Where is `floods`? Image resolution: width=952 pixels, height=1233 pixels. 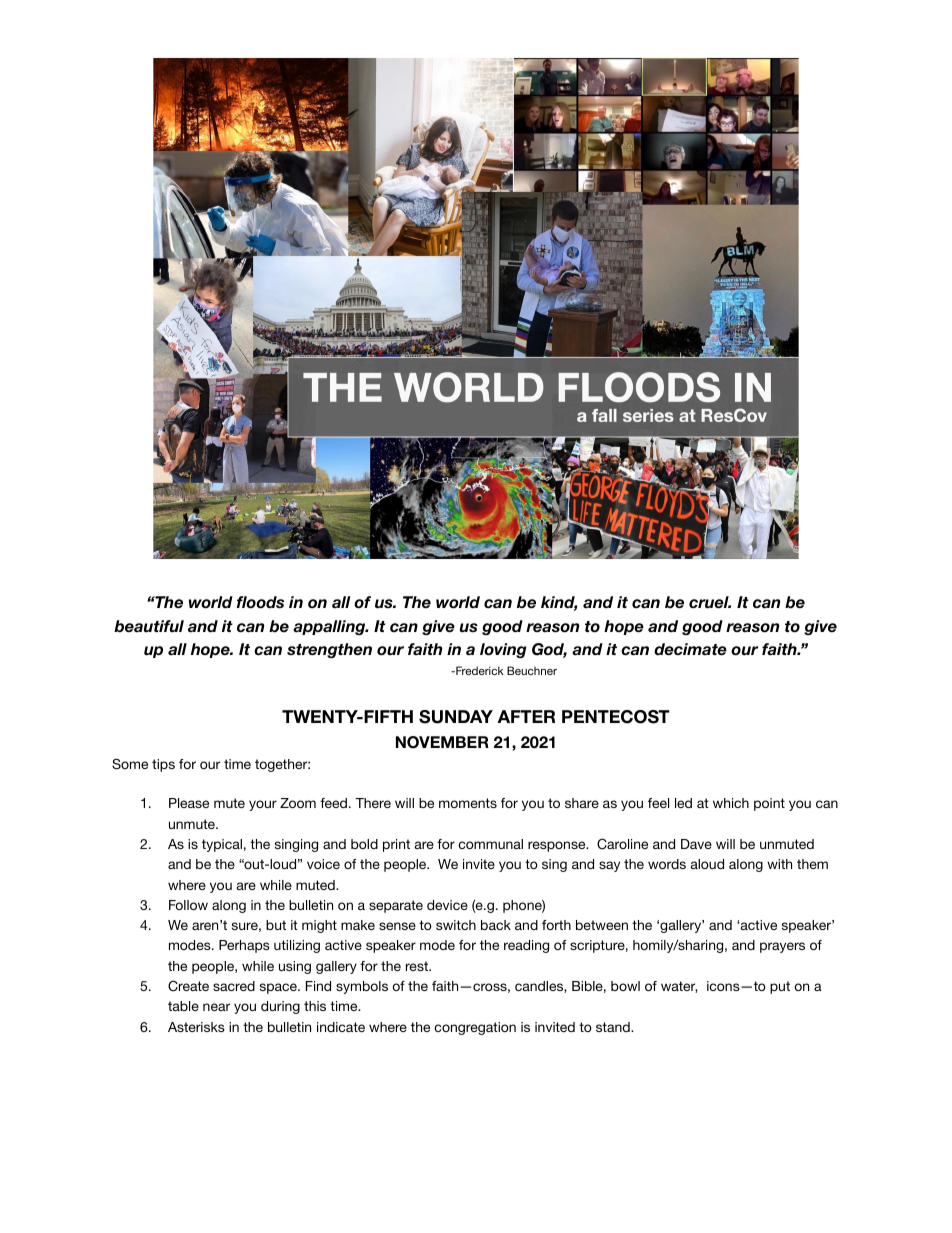 floods is located at coordinates (260, 602).
